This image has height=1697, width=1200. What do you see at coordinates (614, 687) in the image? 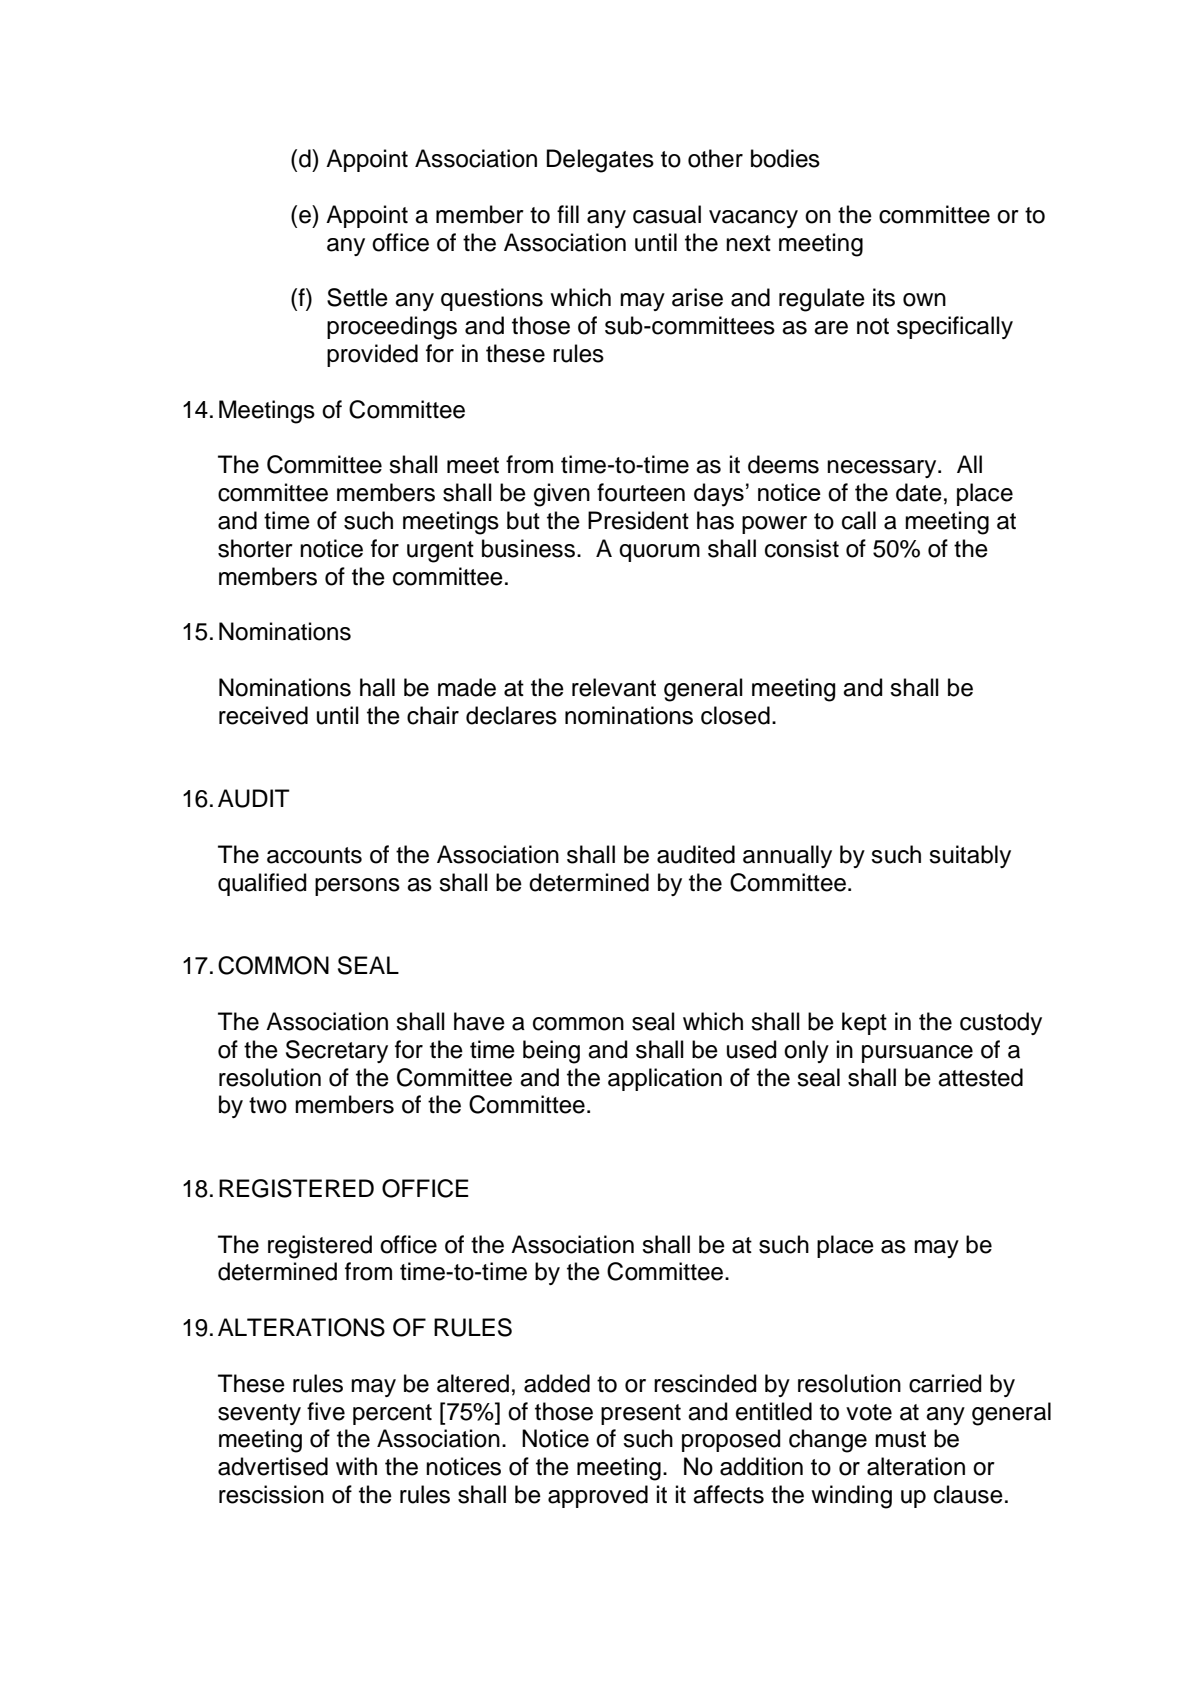
I see `relevant` at bounding box center [614, 687].
